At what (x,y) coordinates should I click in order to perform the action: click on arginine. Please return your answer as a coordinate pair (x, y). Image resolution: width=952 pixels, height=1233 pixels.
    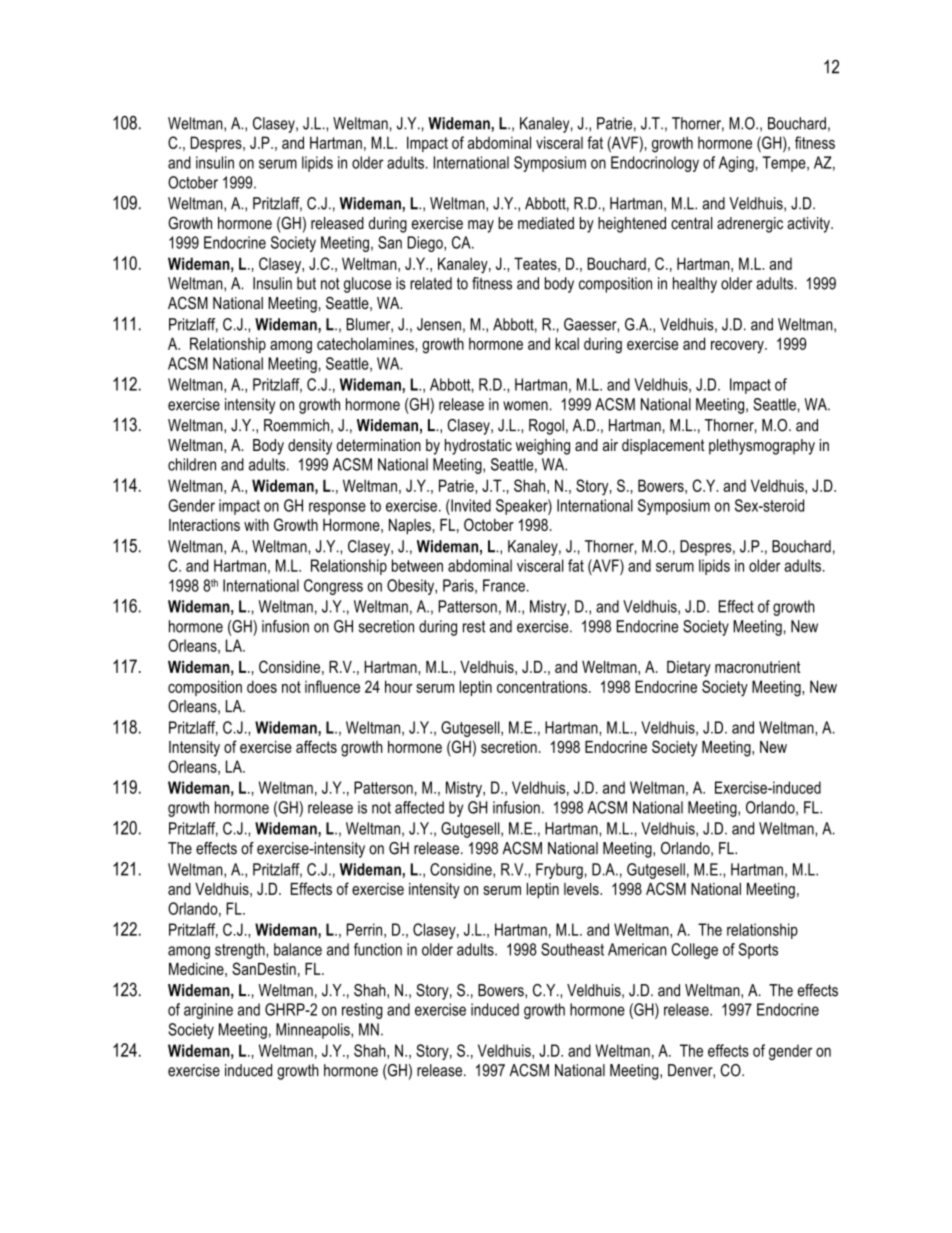
    Looking at the image, I should click on (208, 1011).
